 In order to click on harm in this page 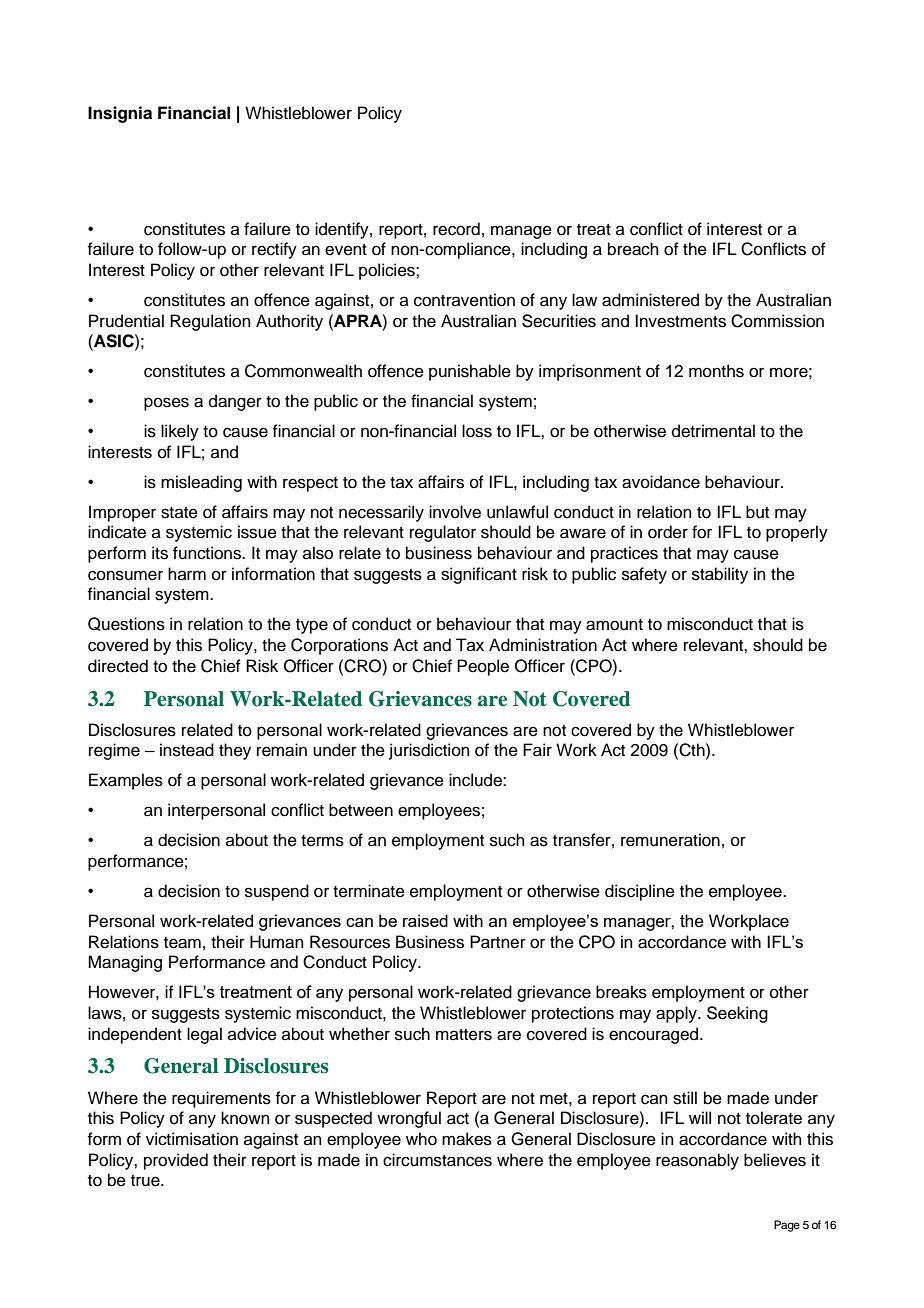, I will do `click(187, 573)`.
